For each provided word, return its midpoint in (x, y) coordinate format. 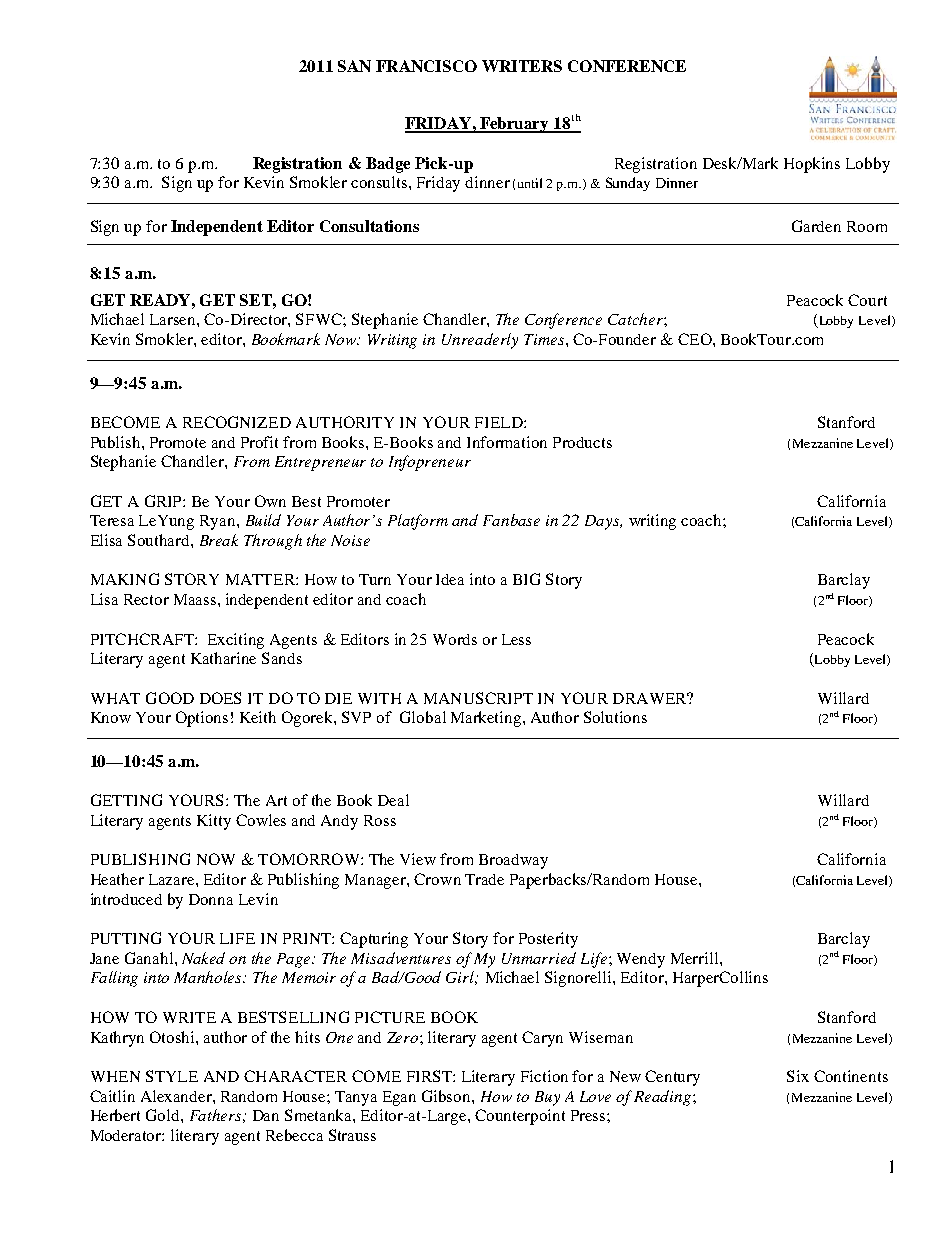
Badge (388, 165)
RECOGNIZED (237, 422)
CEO (696, 339)
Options (202, 719)
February (515, 125)
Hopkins (812, 165)
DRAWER (651, 698)
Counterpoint (520, 1117)
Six (798, 1076)
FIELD (500, 422)
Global (423, 717)
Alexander (177, 1096)
